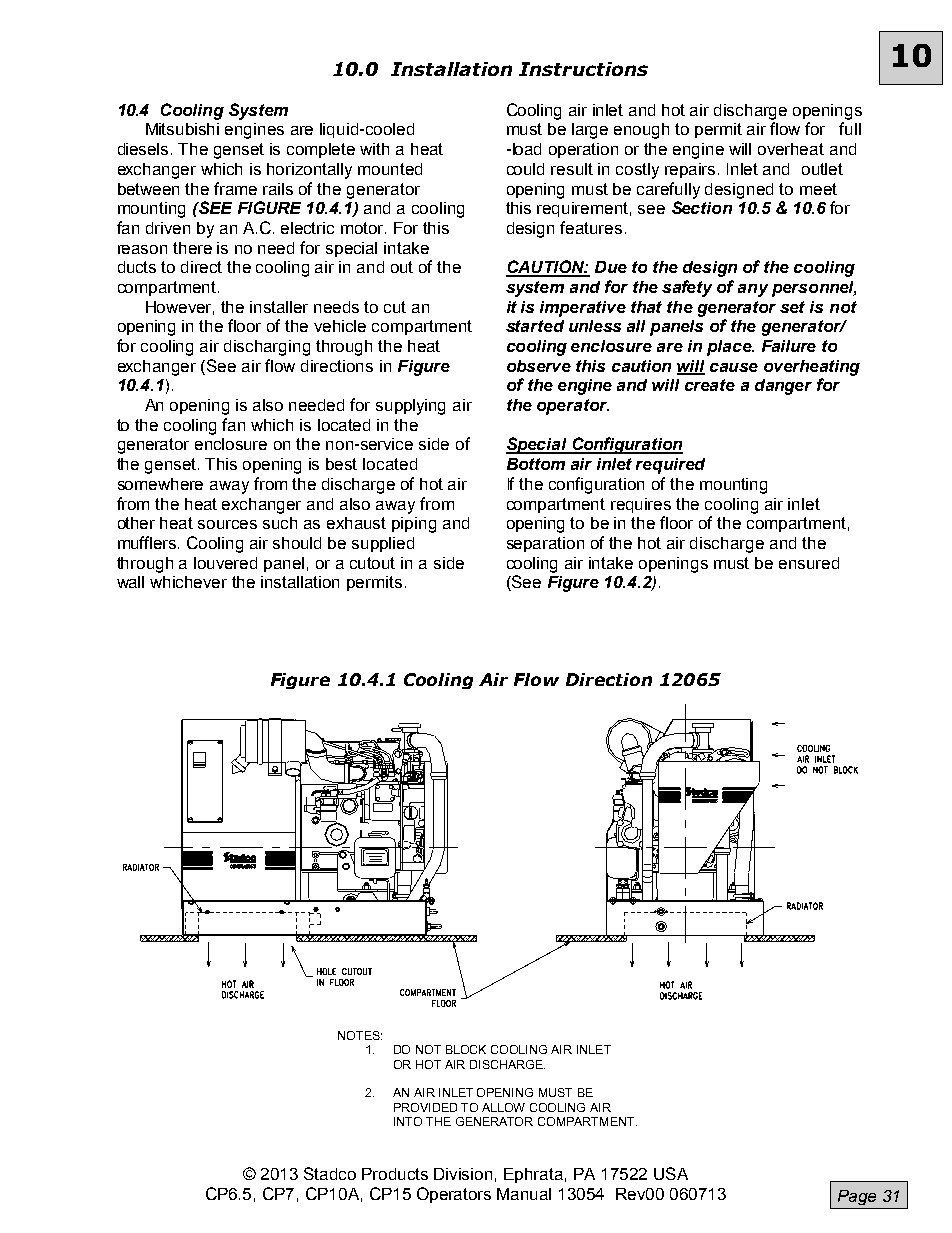  Describe the element at coordinates (536, 464) in the page. I see `Bottom` at that location.
